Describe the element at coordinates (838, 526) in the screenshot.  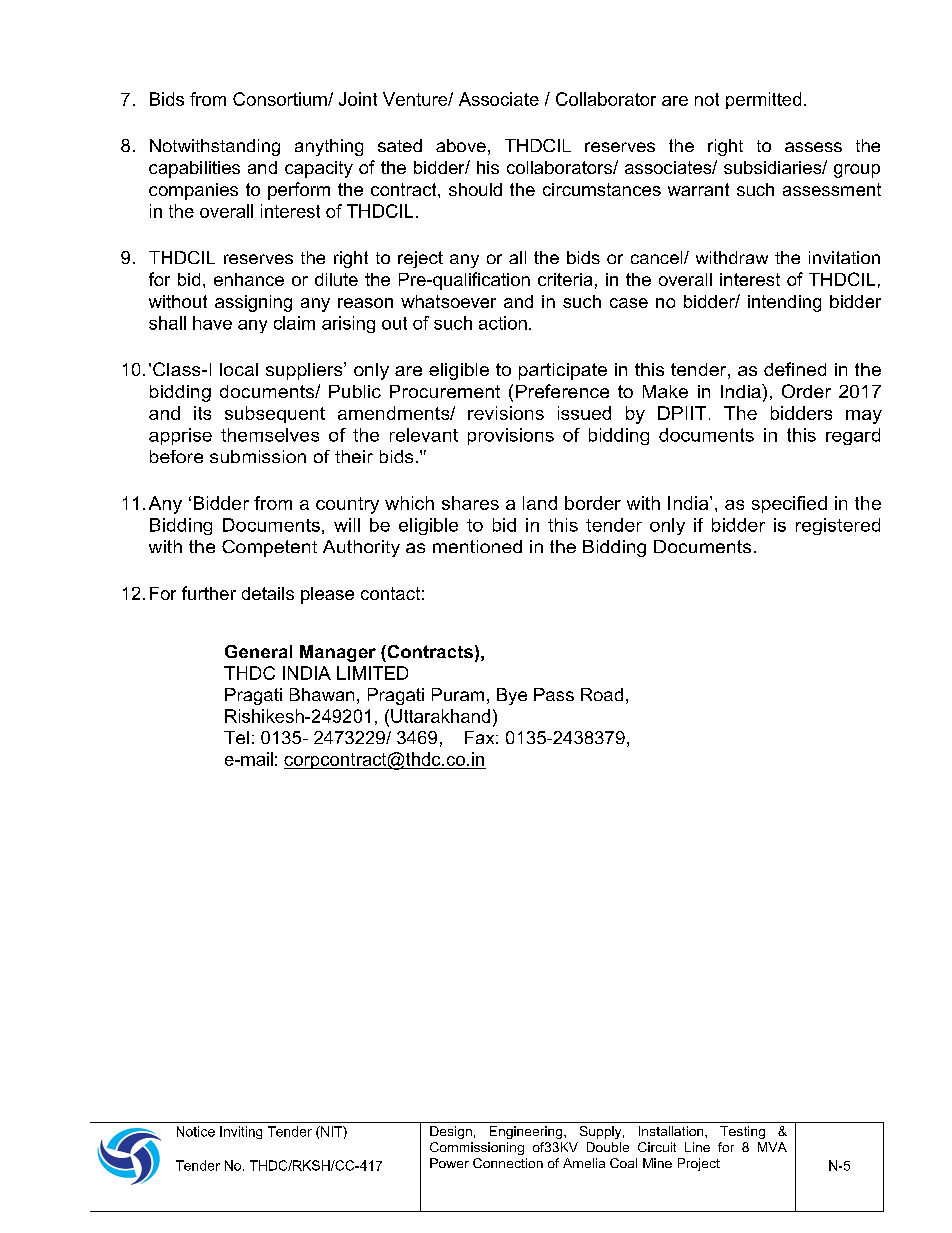
I see `registered` at that location.
